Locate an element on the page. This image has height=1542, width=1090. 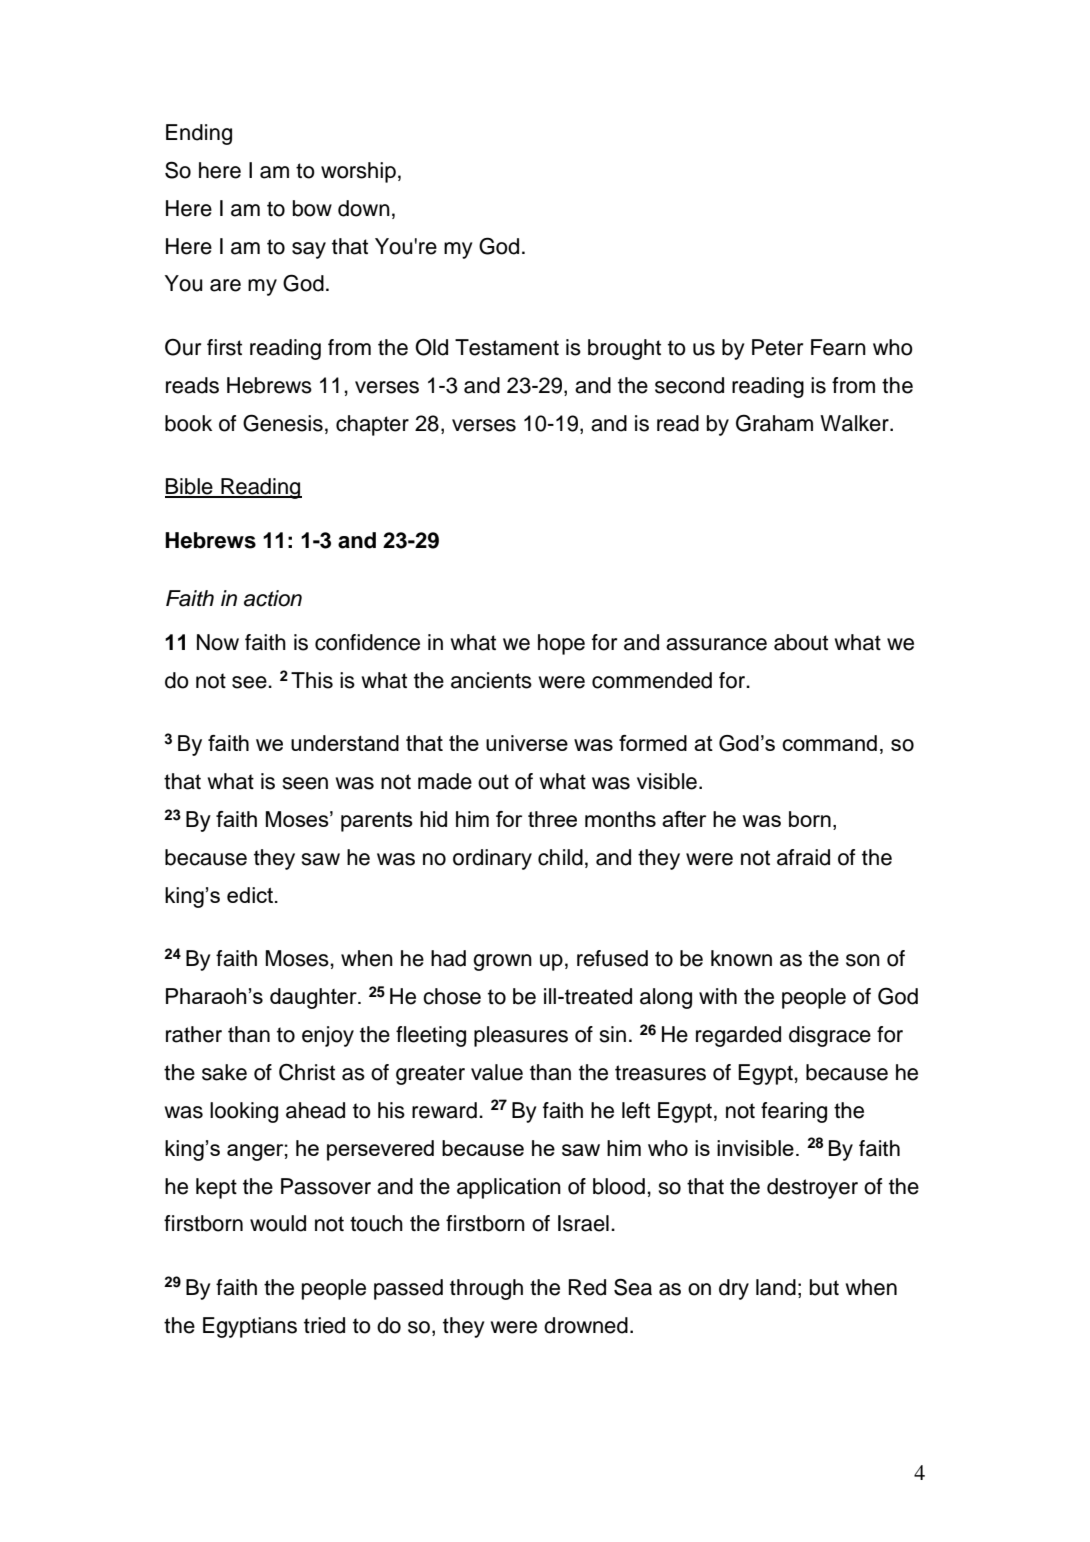
grown is located at coordinates (502, 962).
